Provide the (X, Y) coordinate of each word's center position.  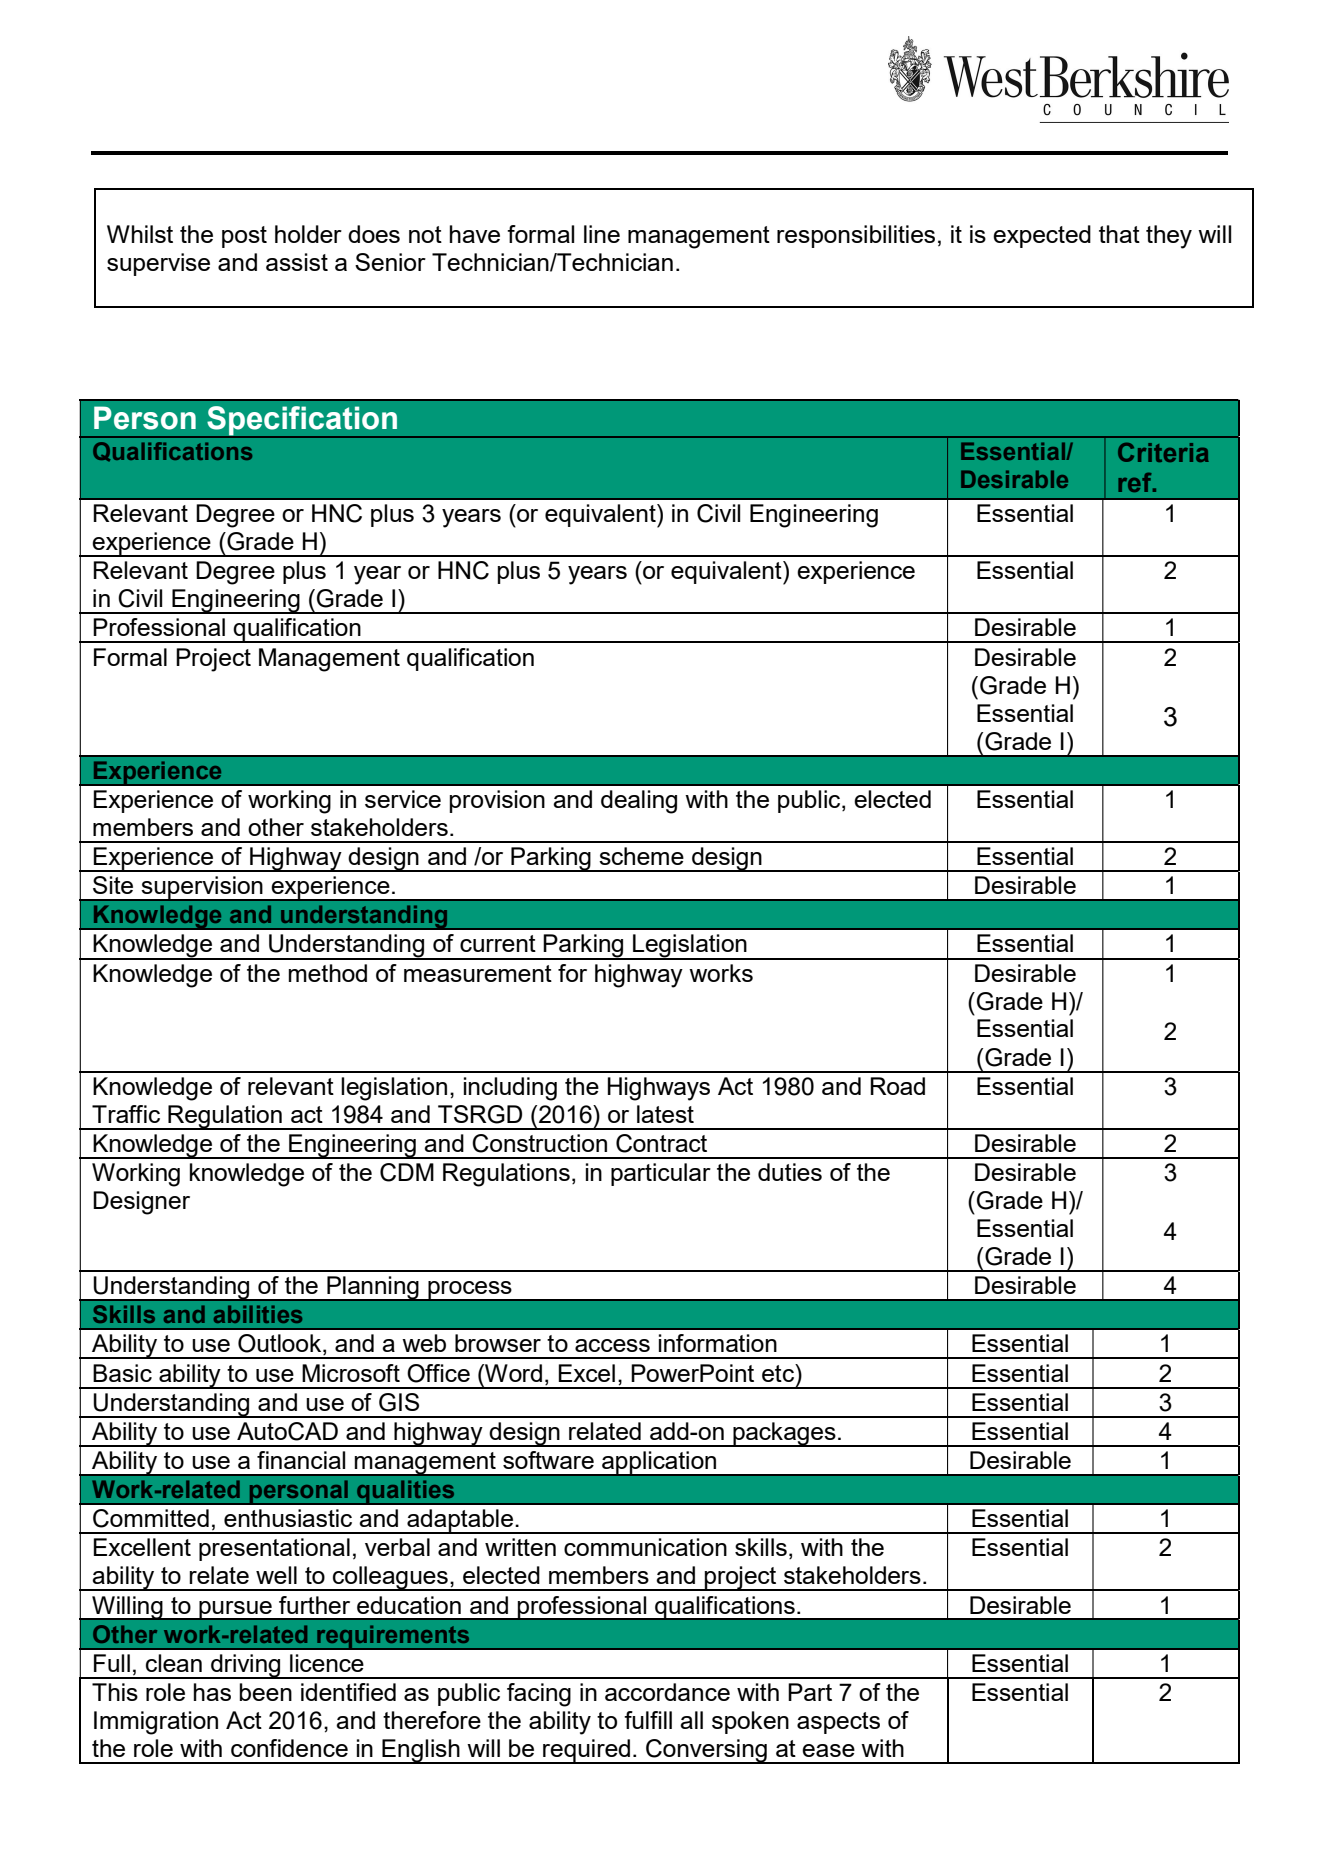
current (498, 943)
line (602, 234)
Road (897, 1086)
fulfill (648, 1720)
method (328, 973)
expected (1042, 236)
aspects (838, 1723)
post (244, 237)
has (212, 1692)
